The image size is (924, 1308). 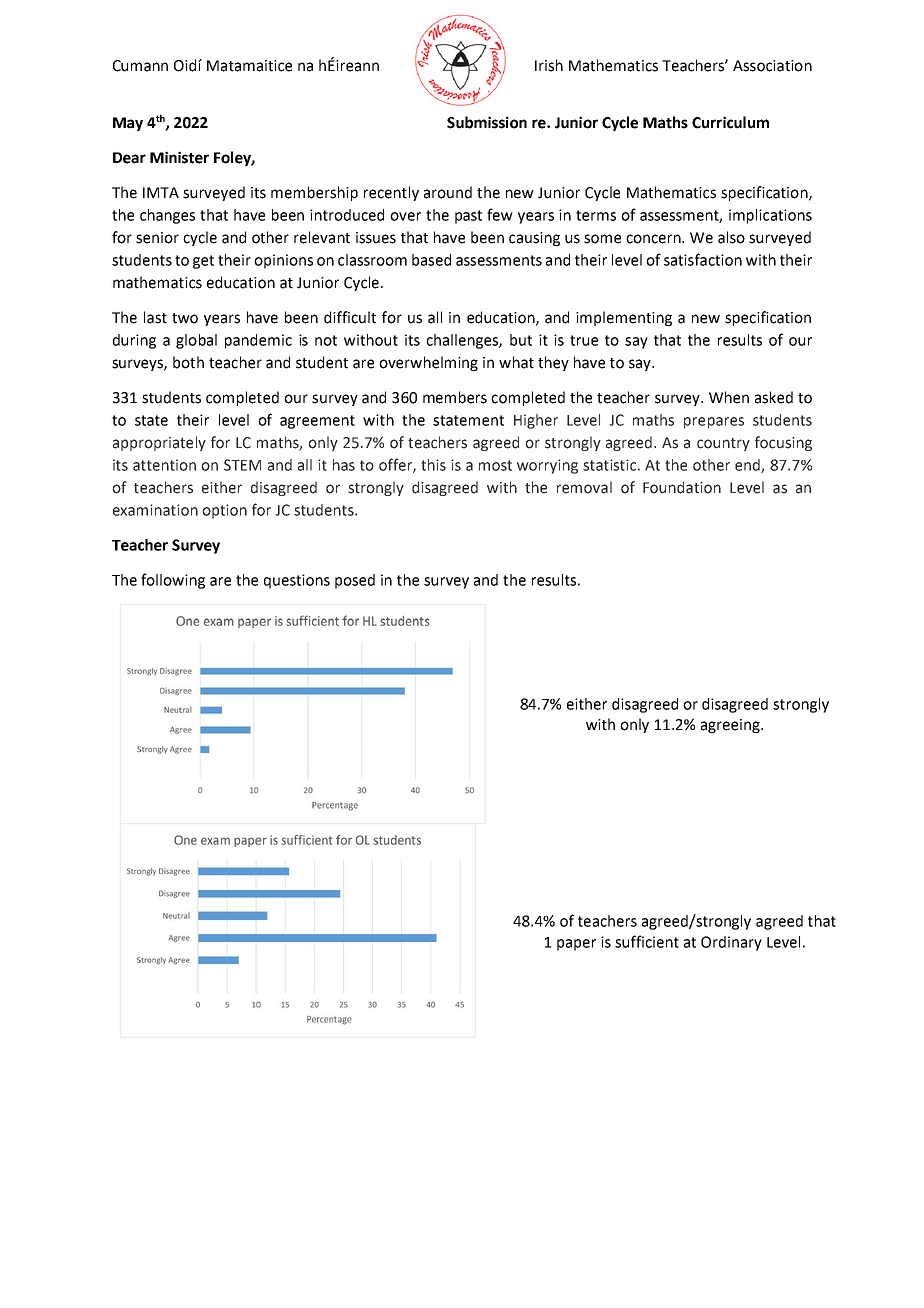 What do you see at coordinates (731, 726) in the screenshot?
I see `agreeing` at bounding box center [731, 726].
